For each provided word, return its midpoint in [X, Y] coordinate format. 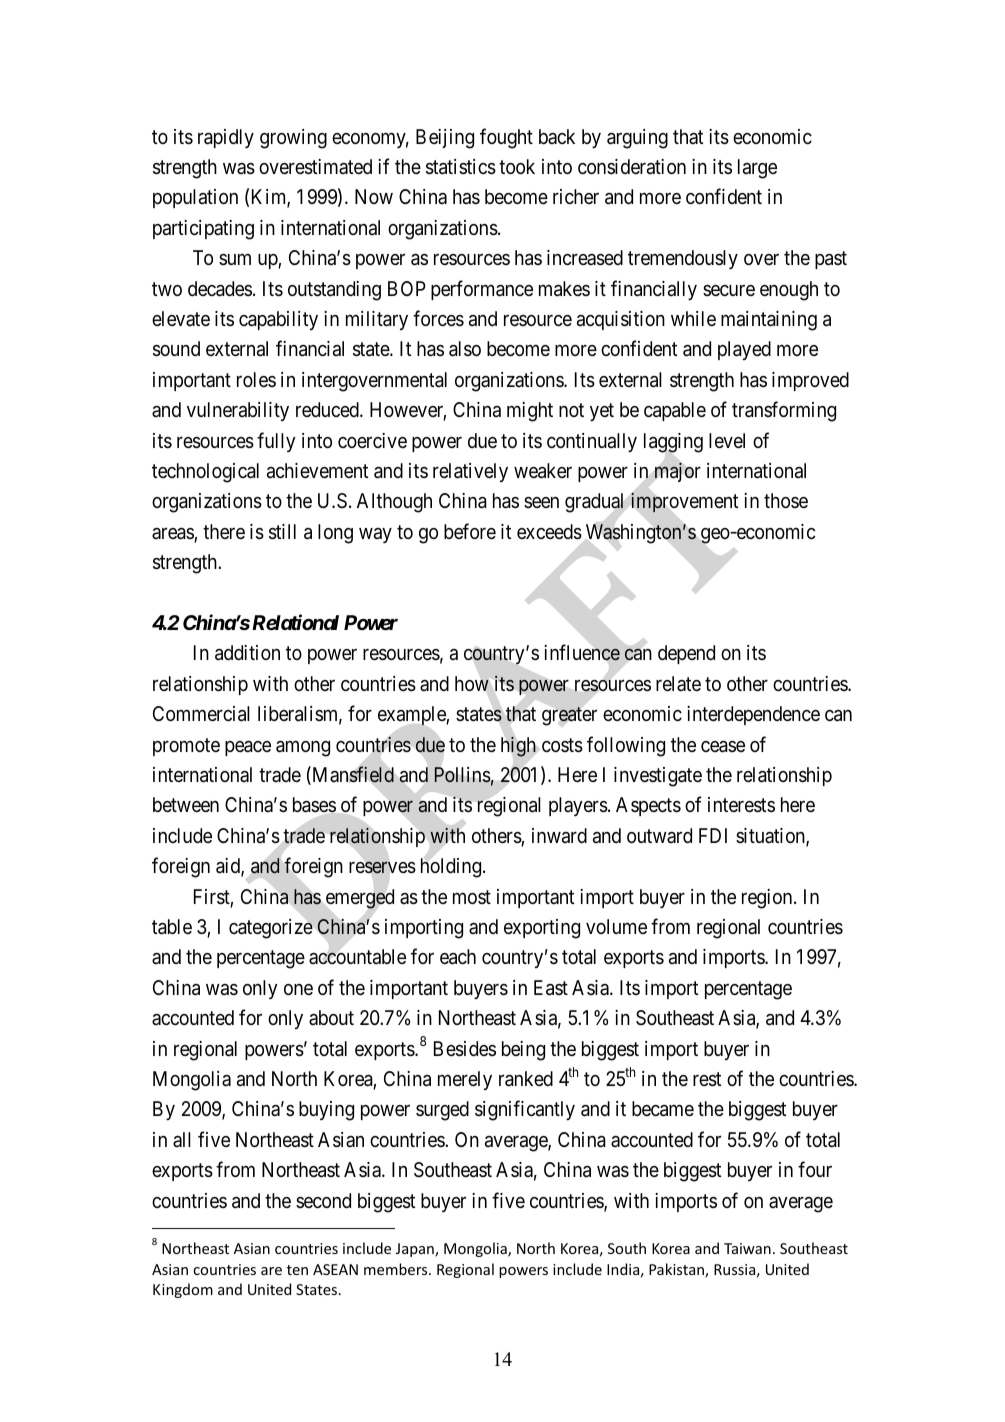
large [757, 169]
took [517, 166]
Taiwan [747, 1248]
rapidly [226, 138]
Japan [416, 1250]
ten [297, 1270]
